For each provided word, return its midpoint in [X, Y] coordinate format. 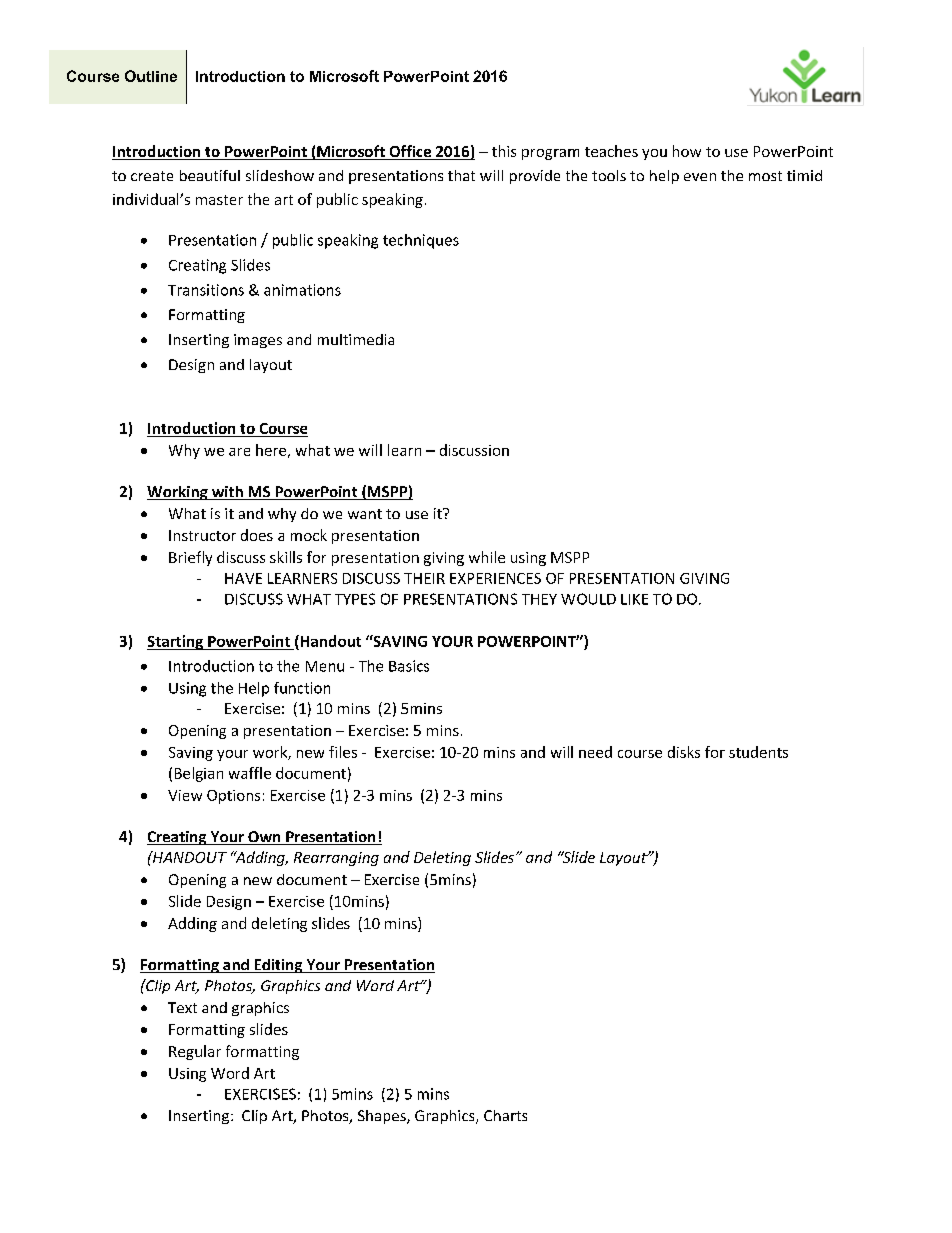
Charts [505, 1115]
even [700, 177]
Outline [151, 76]
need [595, 752]
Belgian [199, 774]
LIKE [634, 599]
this [504, 151]
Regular [195, 1052]
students [758, 752]
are [239, 452]
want [365, 514]
